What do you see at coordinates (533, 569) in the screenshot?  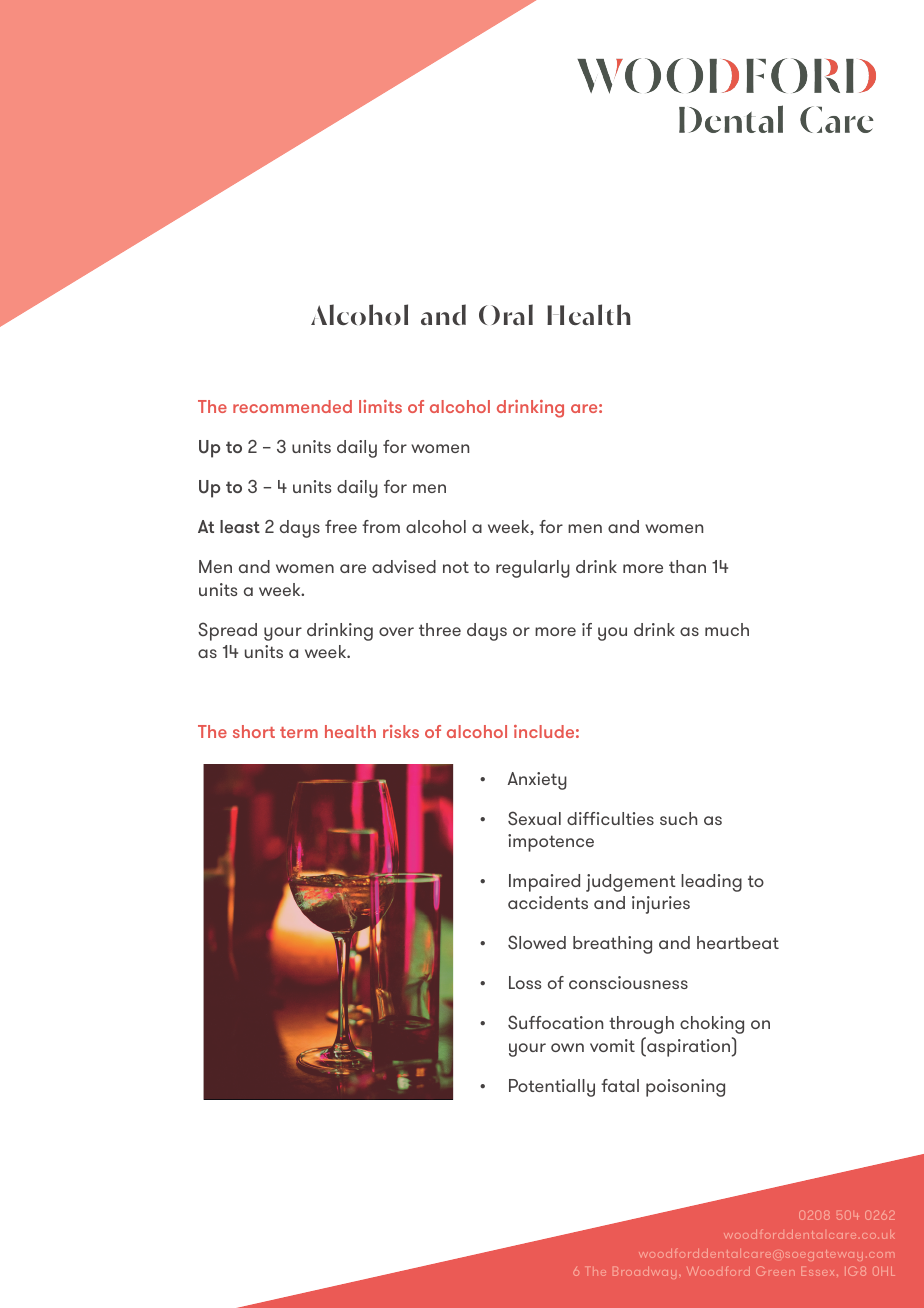 I see `regularly` at bounding box center [533, 569].
